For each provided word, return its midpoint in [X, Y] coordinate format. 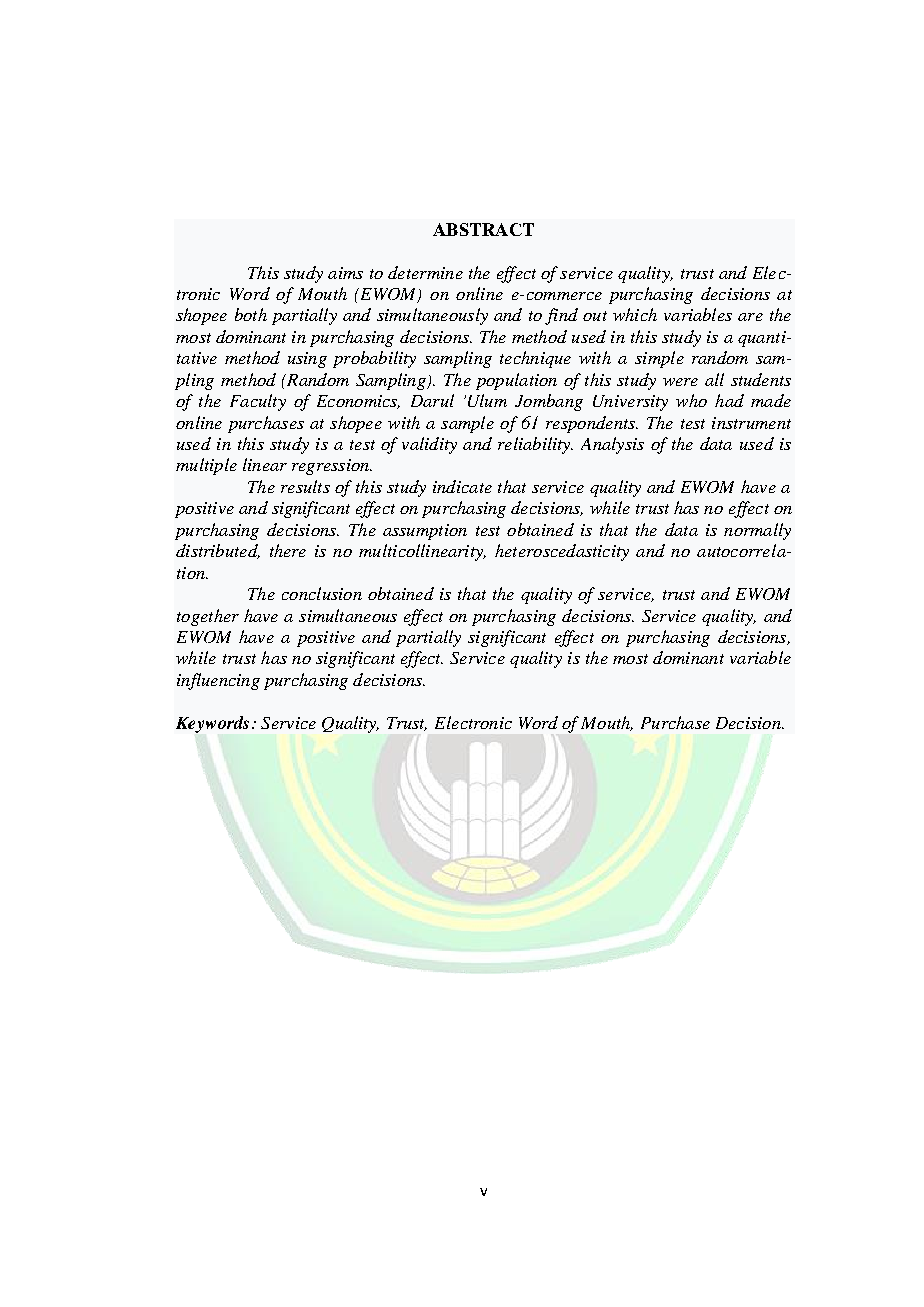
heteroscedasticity [562, 552]
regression [331, 467]
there [288, 550]
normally [757, 531]
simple [659, 359]
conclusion [322, 593]
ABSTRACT [483, 229]
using [307, 360]
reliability [535, 445]
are [750, 317]
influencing [218, 681]
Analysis [612, 445]
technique [535, 359]
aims [345, 273]
